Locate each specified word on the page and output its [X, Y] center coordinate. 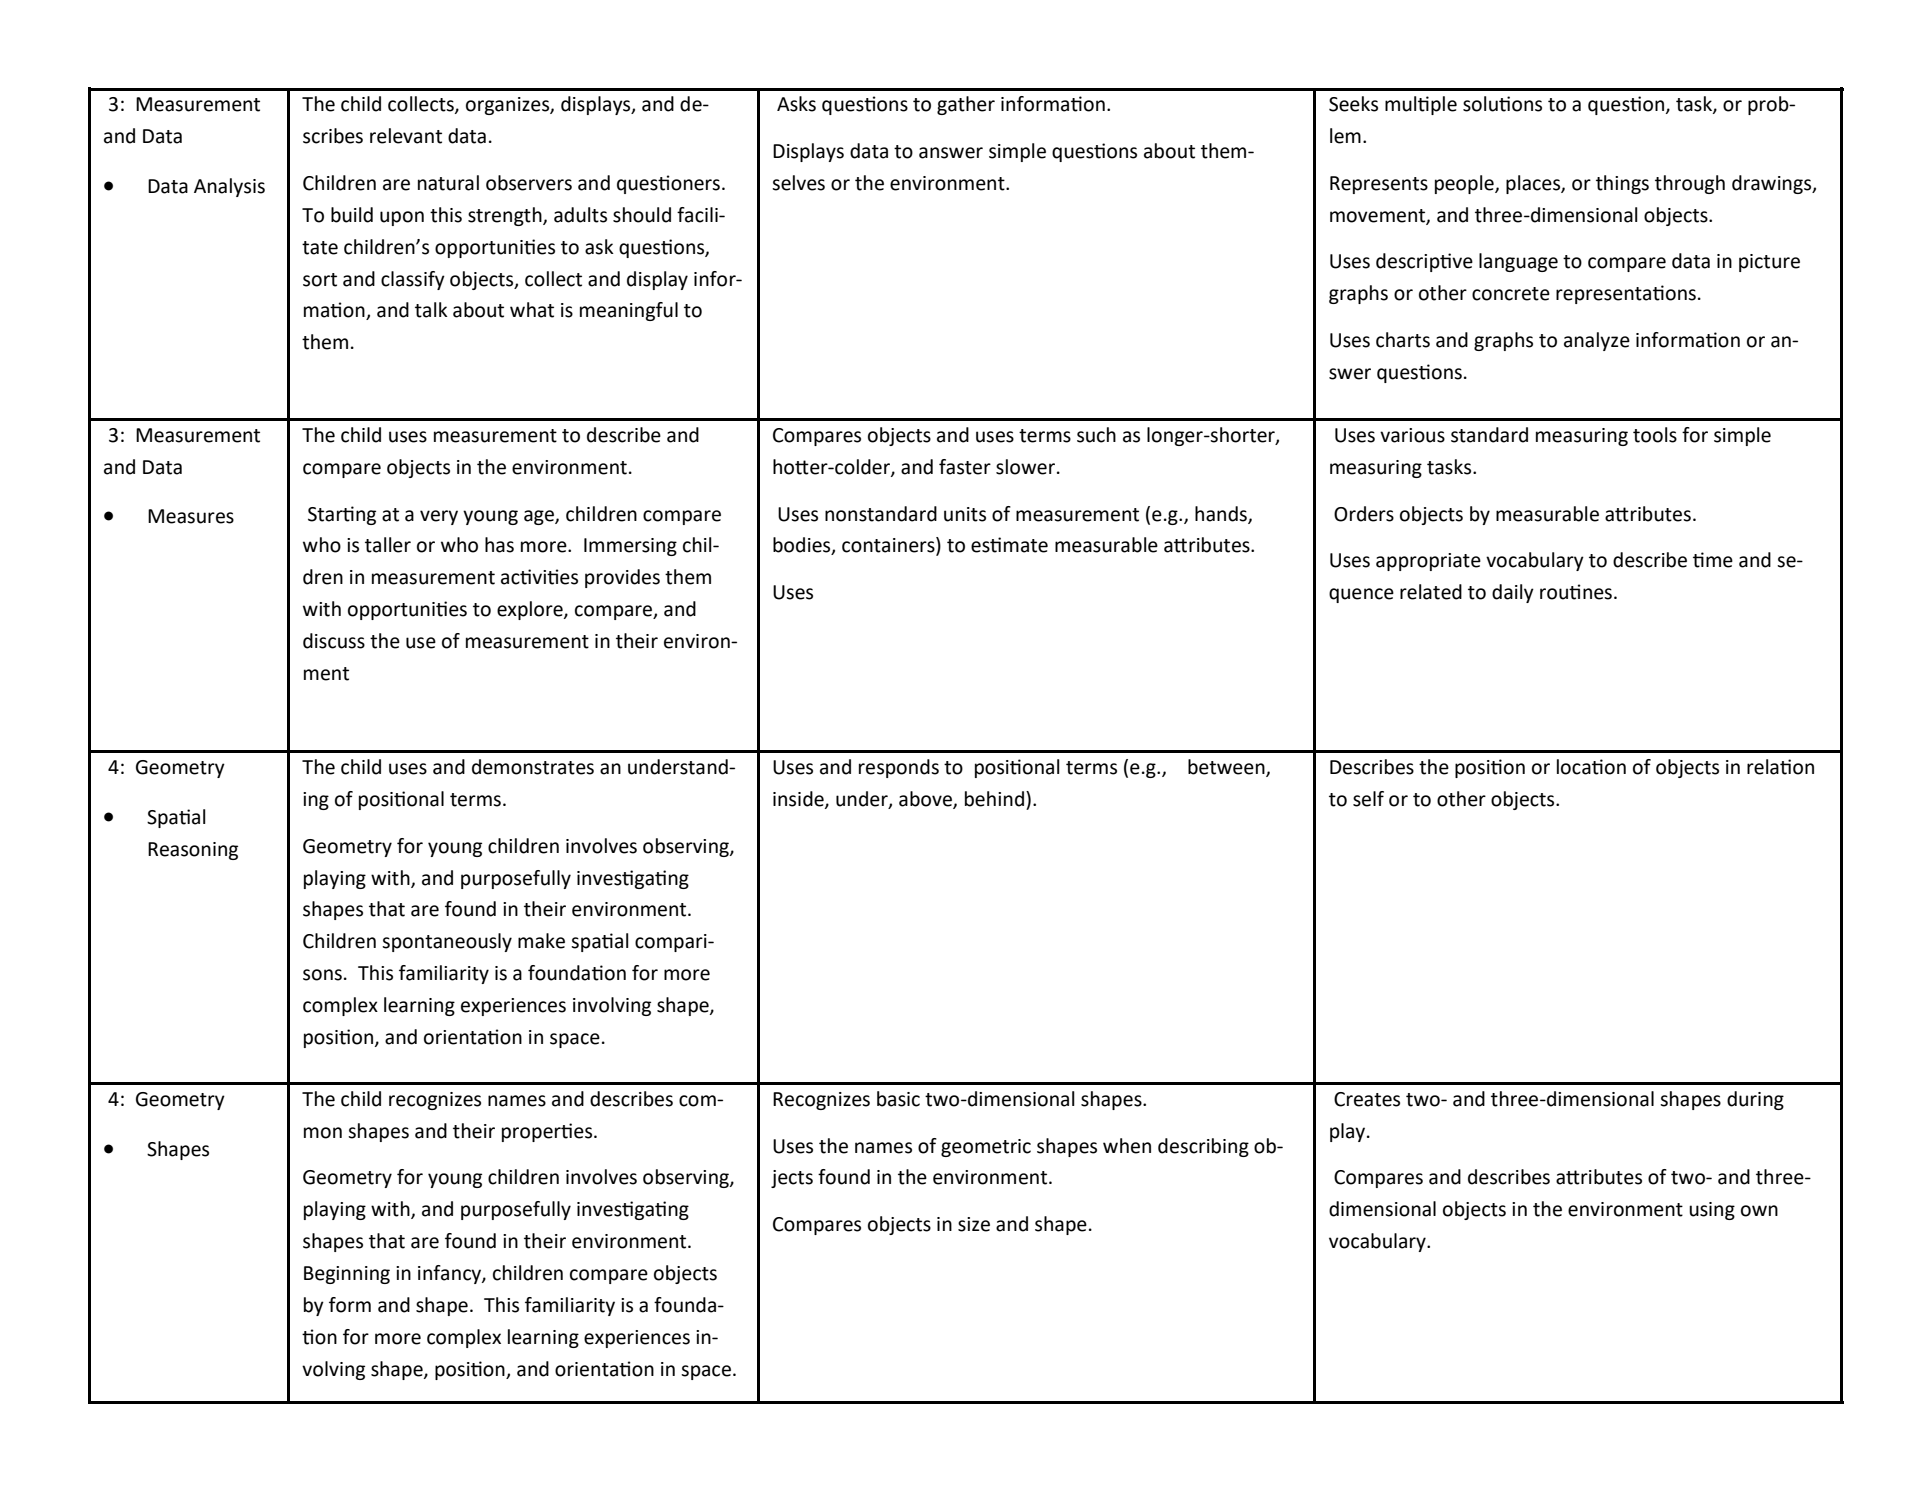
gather [966, 105]
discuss [334, 641]
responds [899, 768]
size [974, 1224]
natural [448, 183]
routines [1576, 592]
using [1712, 1211]
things [1622, 184]
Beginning [347, 1275]
